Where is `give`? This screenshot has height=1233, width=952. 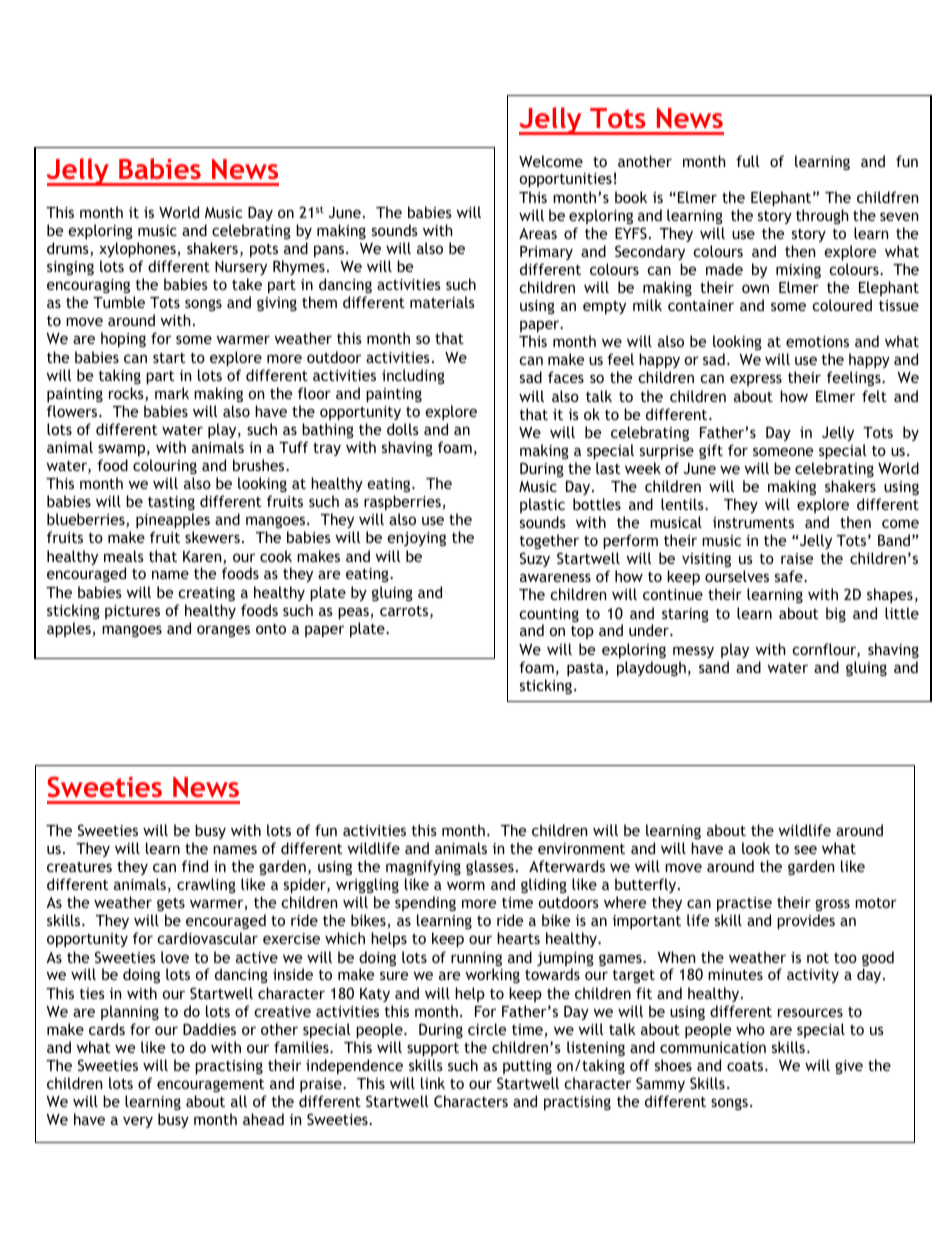 give is located at coordinates (849, 1067).
